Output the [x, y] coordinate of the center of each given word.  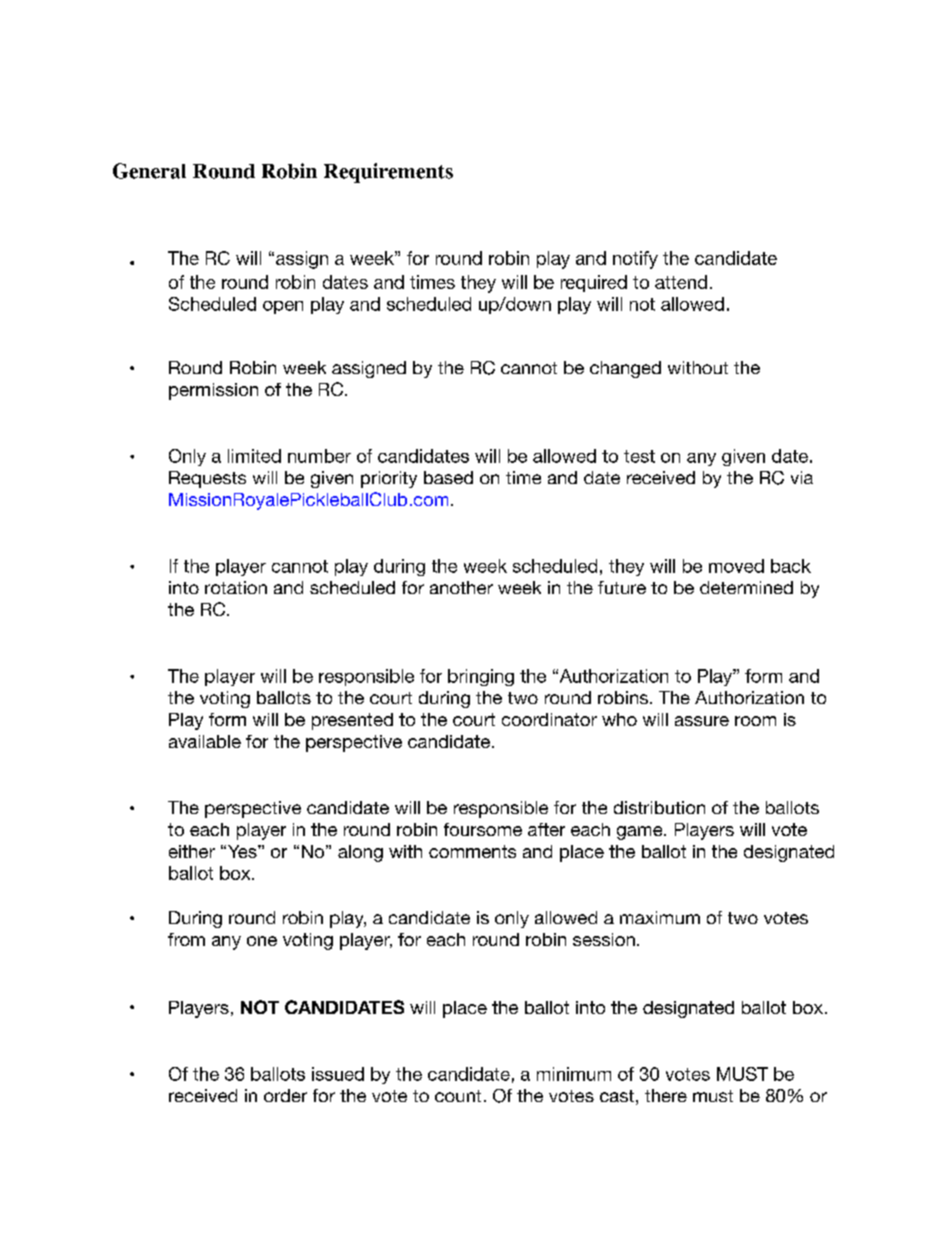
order [285, 1095]
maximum [660, 917]
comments [472, 851]
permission [213, 391]
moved [736, 566]
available [205, 741]
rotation [236, 587]
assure [702, 721]
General [149, 171]
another [461, 587]
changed [625, 369]
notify [635, 260]
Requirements [388, 173]
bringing [481, 677]
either [192, 851]
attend [681, 282]
